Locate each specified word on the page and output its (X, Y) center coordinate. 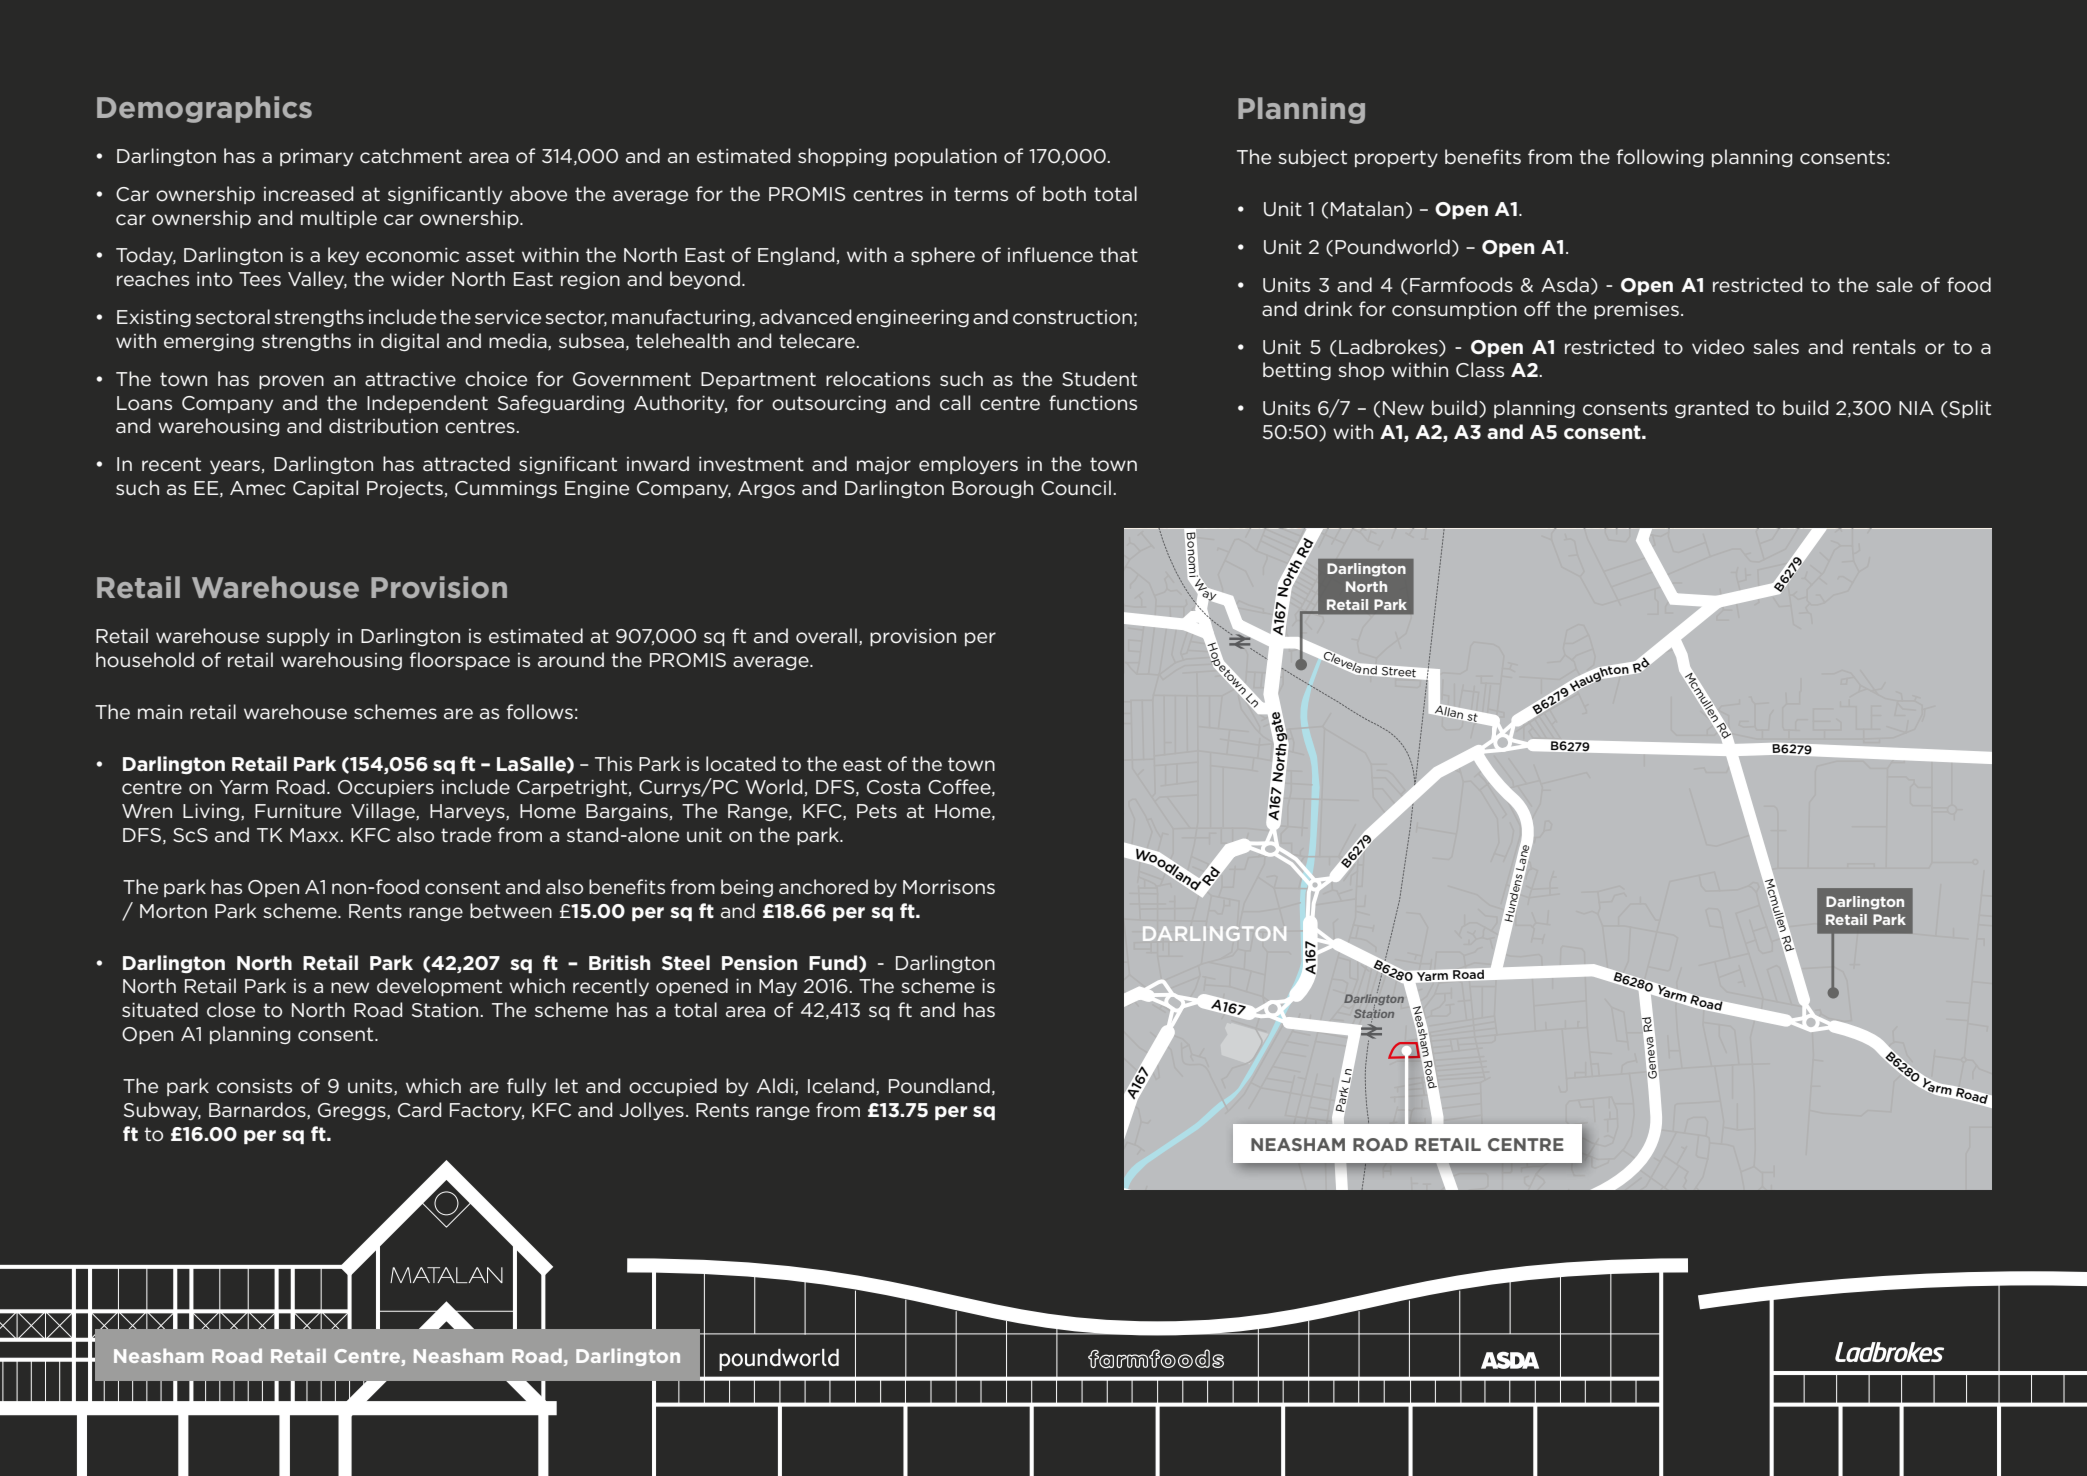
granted (1712, 409)
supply (298, 637)
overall (826, 635)
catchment (411, 155)
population (946, 157)
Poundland (939, 1086)
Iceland (842, 1086)
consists (254, 1086)
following (1660, 158)
